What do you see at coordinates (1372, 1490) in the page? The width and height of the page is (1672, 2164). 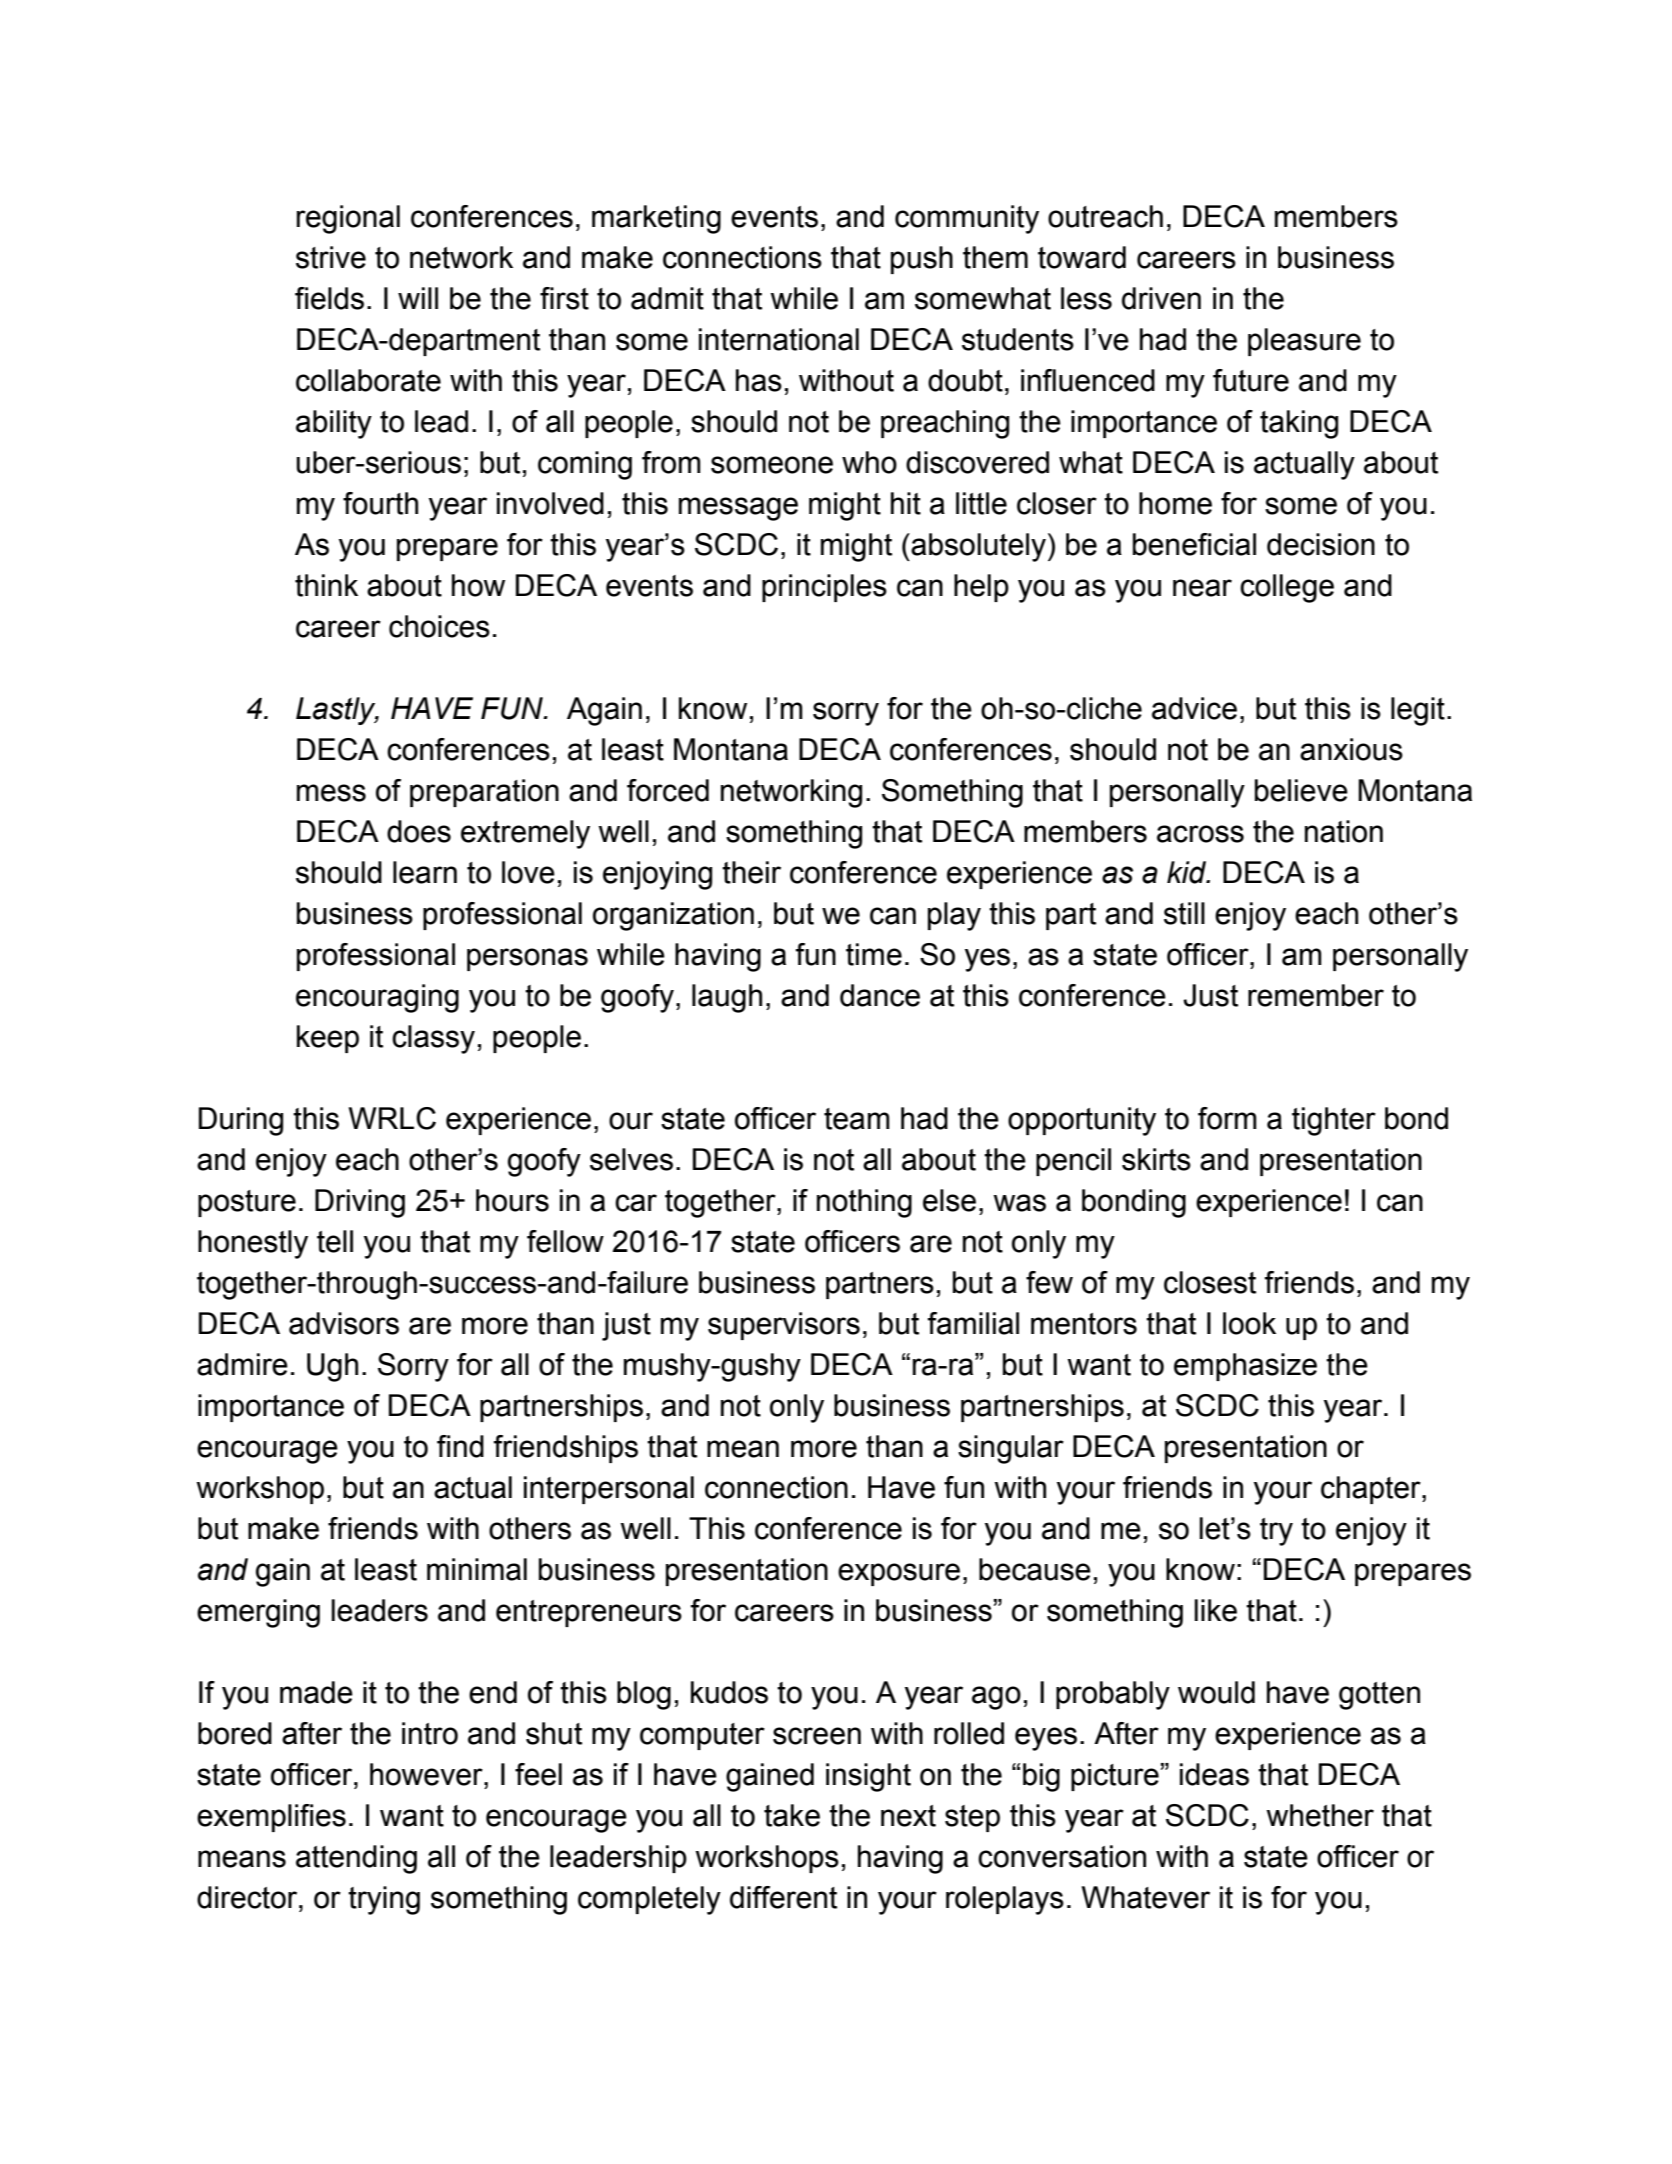 I see `chapter` at bounding box center [1372, 1490].
